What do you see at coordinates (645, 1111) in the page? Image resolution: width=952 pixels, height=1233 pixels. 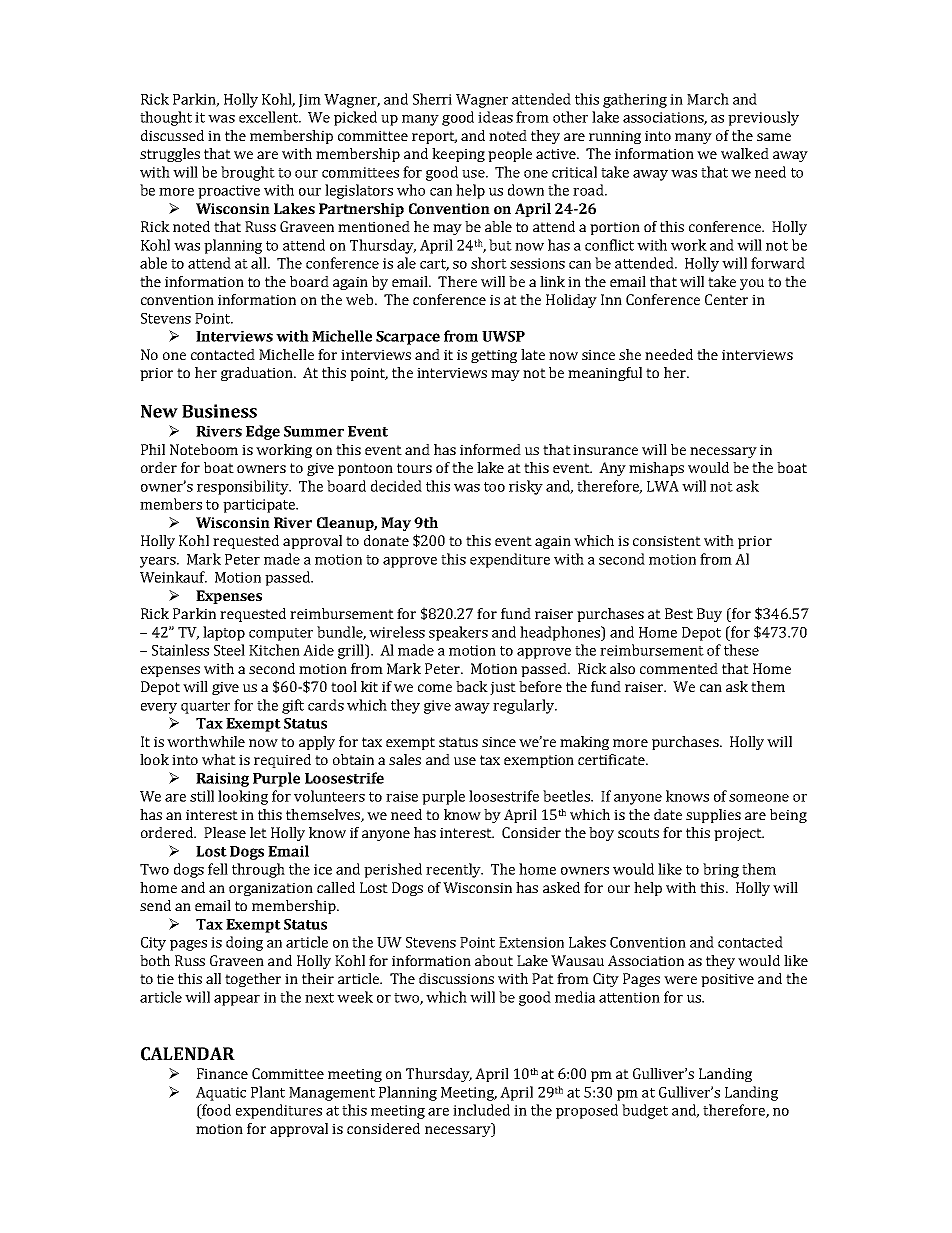 I see `budget` at bounding box center [645, 1111].
